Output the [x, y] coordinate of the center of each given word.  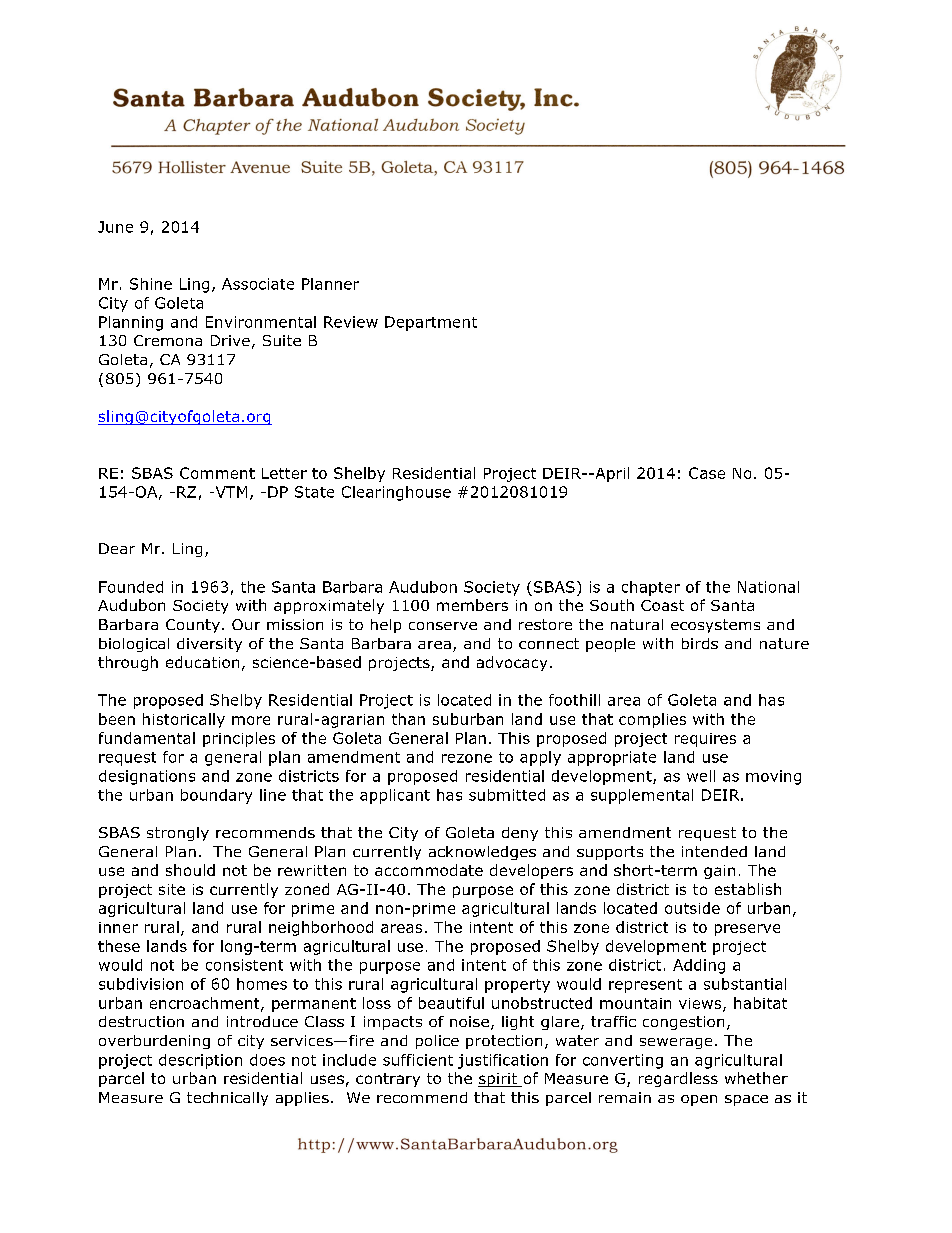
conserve [443, 626]
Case [707, 473]
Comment [217, 473]
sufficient [418, 1060]
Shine [151, 284]
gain [719, 872]
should [190, 870]
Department [431, 323]
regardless [678, 1079]
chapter [651, 588]
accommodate [429, 870]
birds [700, 643]
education [202, 662]
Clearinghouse [396, 493]
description [200, 1061]
